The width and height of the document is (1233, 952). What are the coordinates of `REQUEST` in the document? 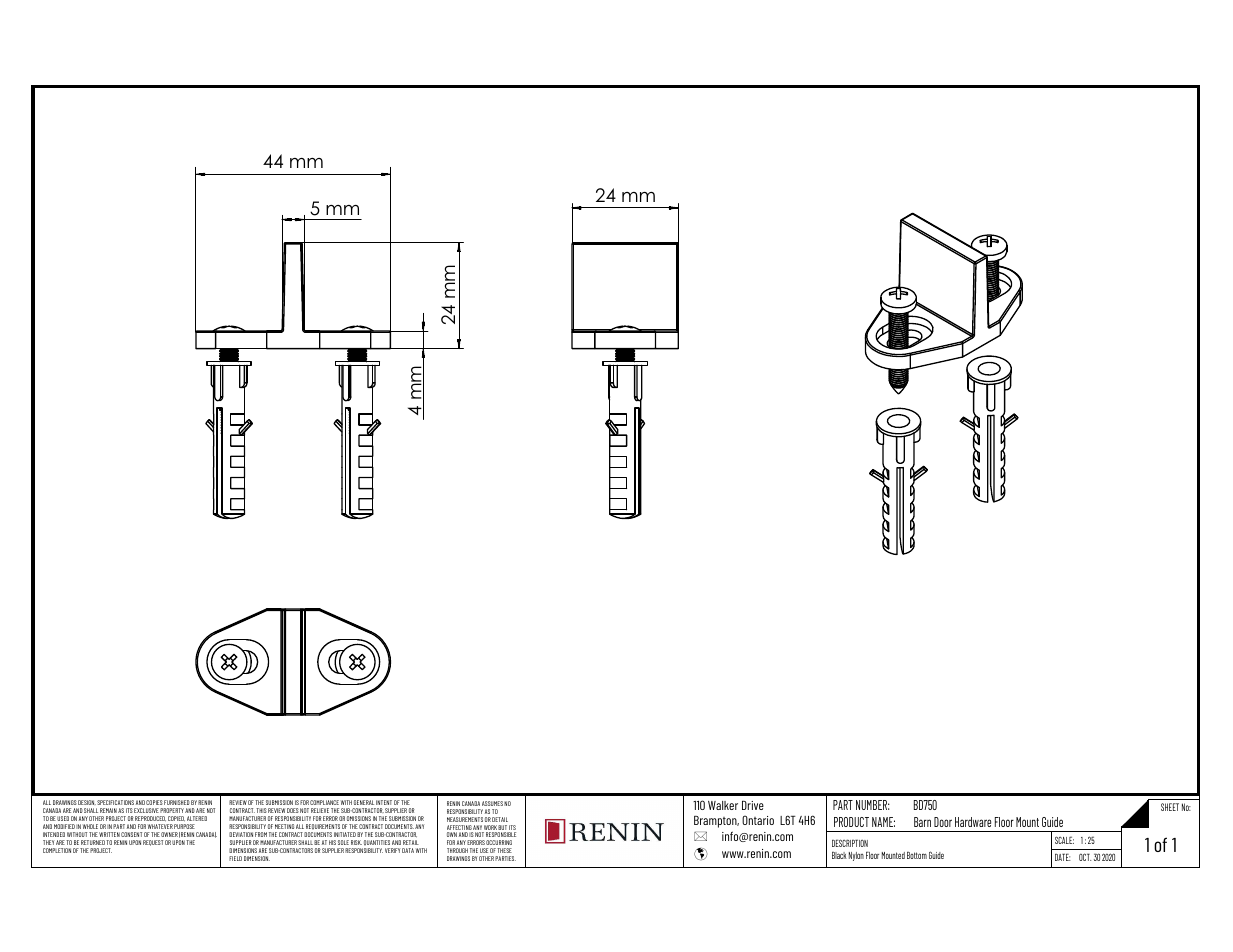 It's located at (153, 843).
